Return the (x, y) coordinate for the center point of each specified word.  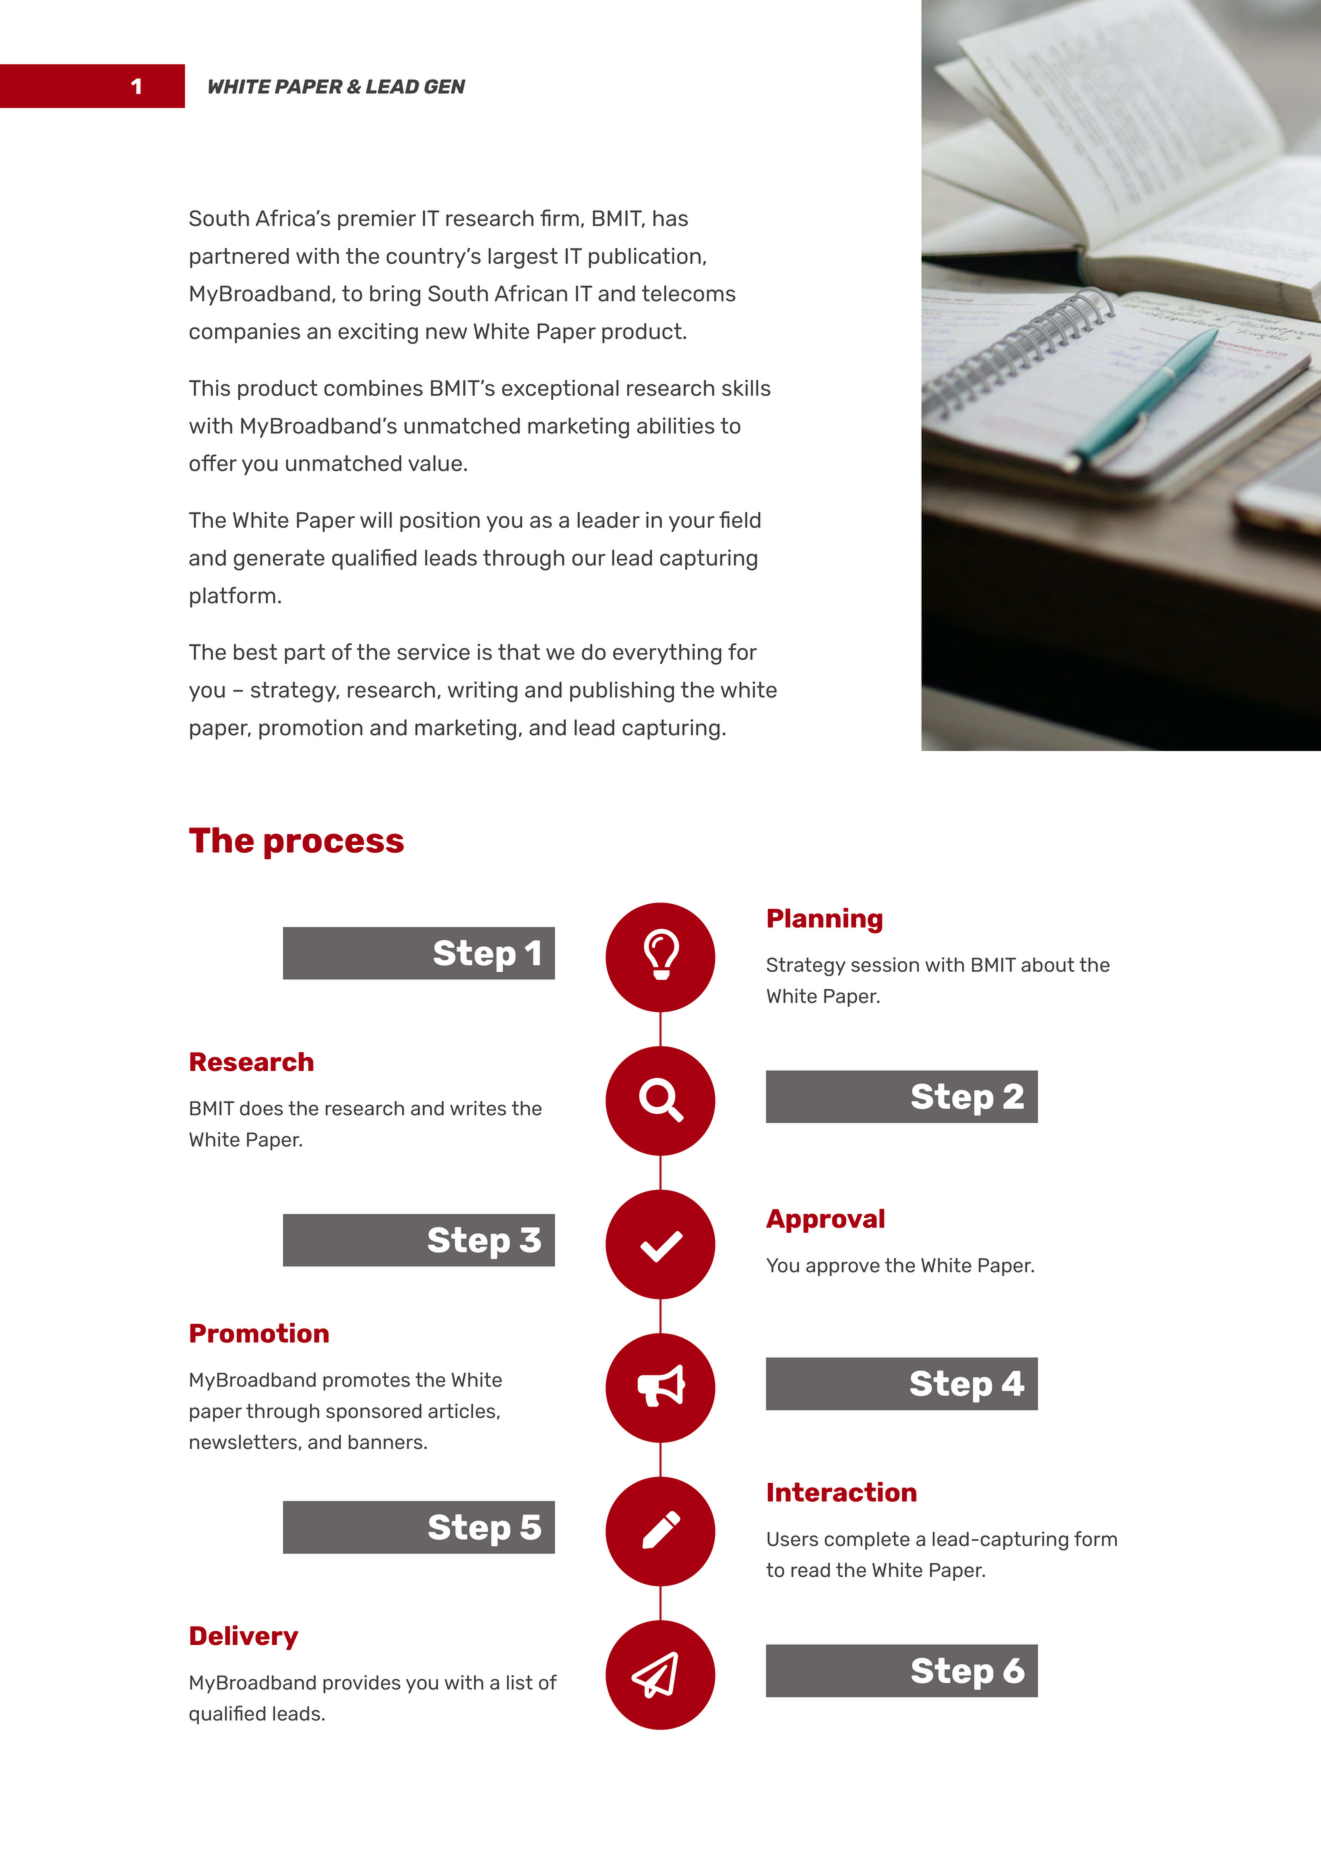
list (520, 1682)
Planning (825, 921)
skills (746, 388)
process (334, 846)
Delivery (244, 1637)
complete (867, 1541)
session (885, 964)
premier (377, 220)
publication (645, 258)
